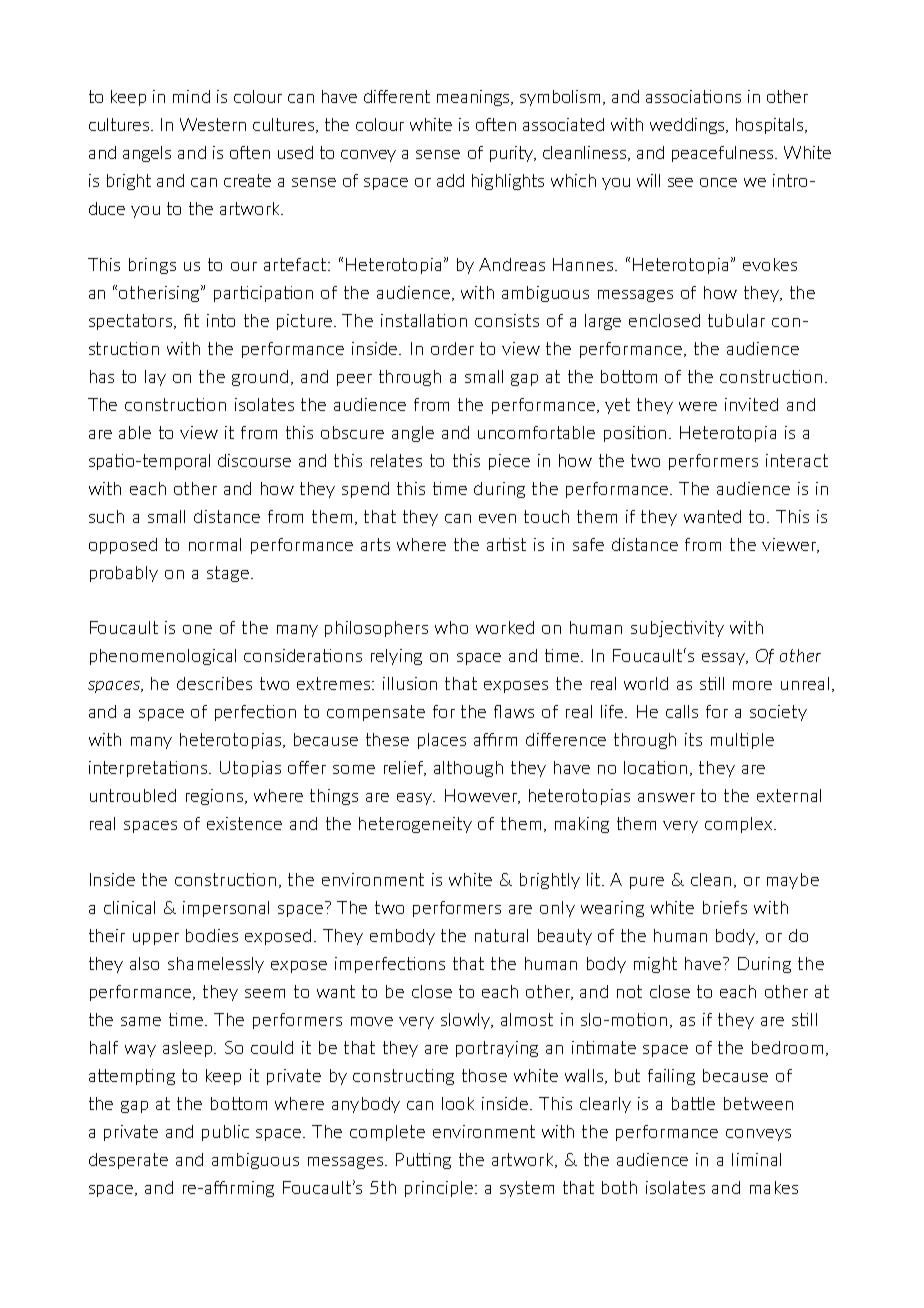 The height and width of the screenshot is (1308, 924). Describe the element at coordinates (698, 406) in the screenshot. I see `were` at that location.
